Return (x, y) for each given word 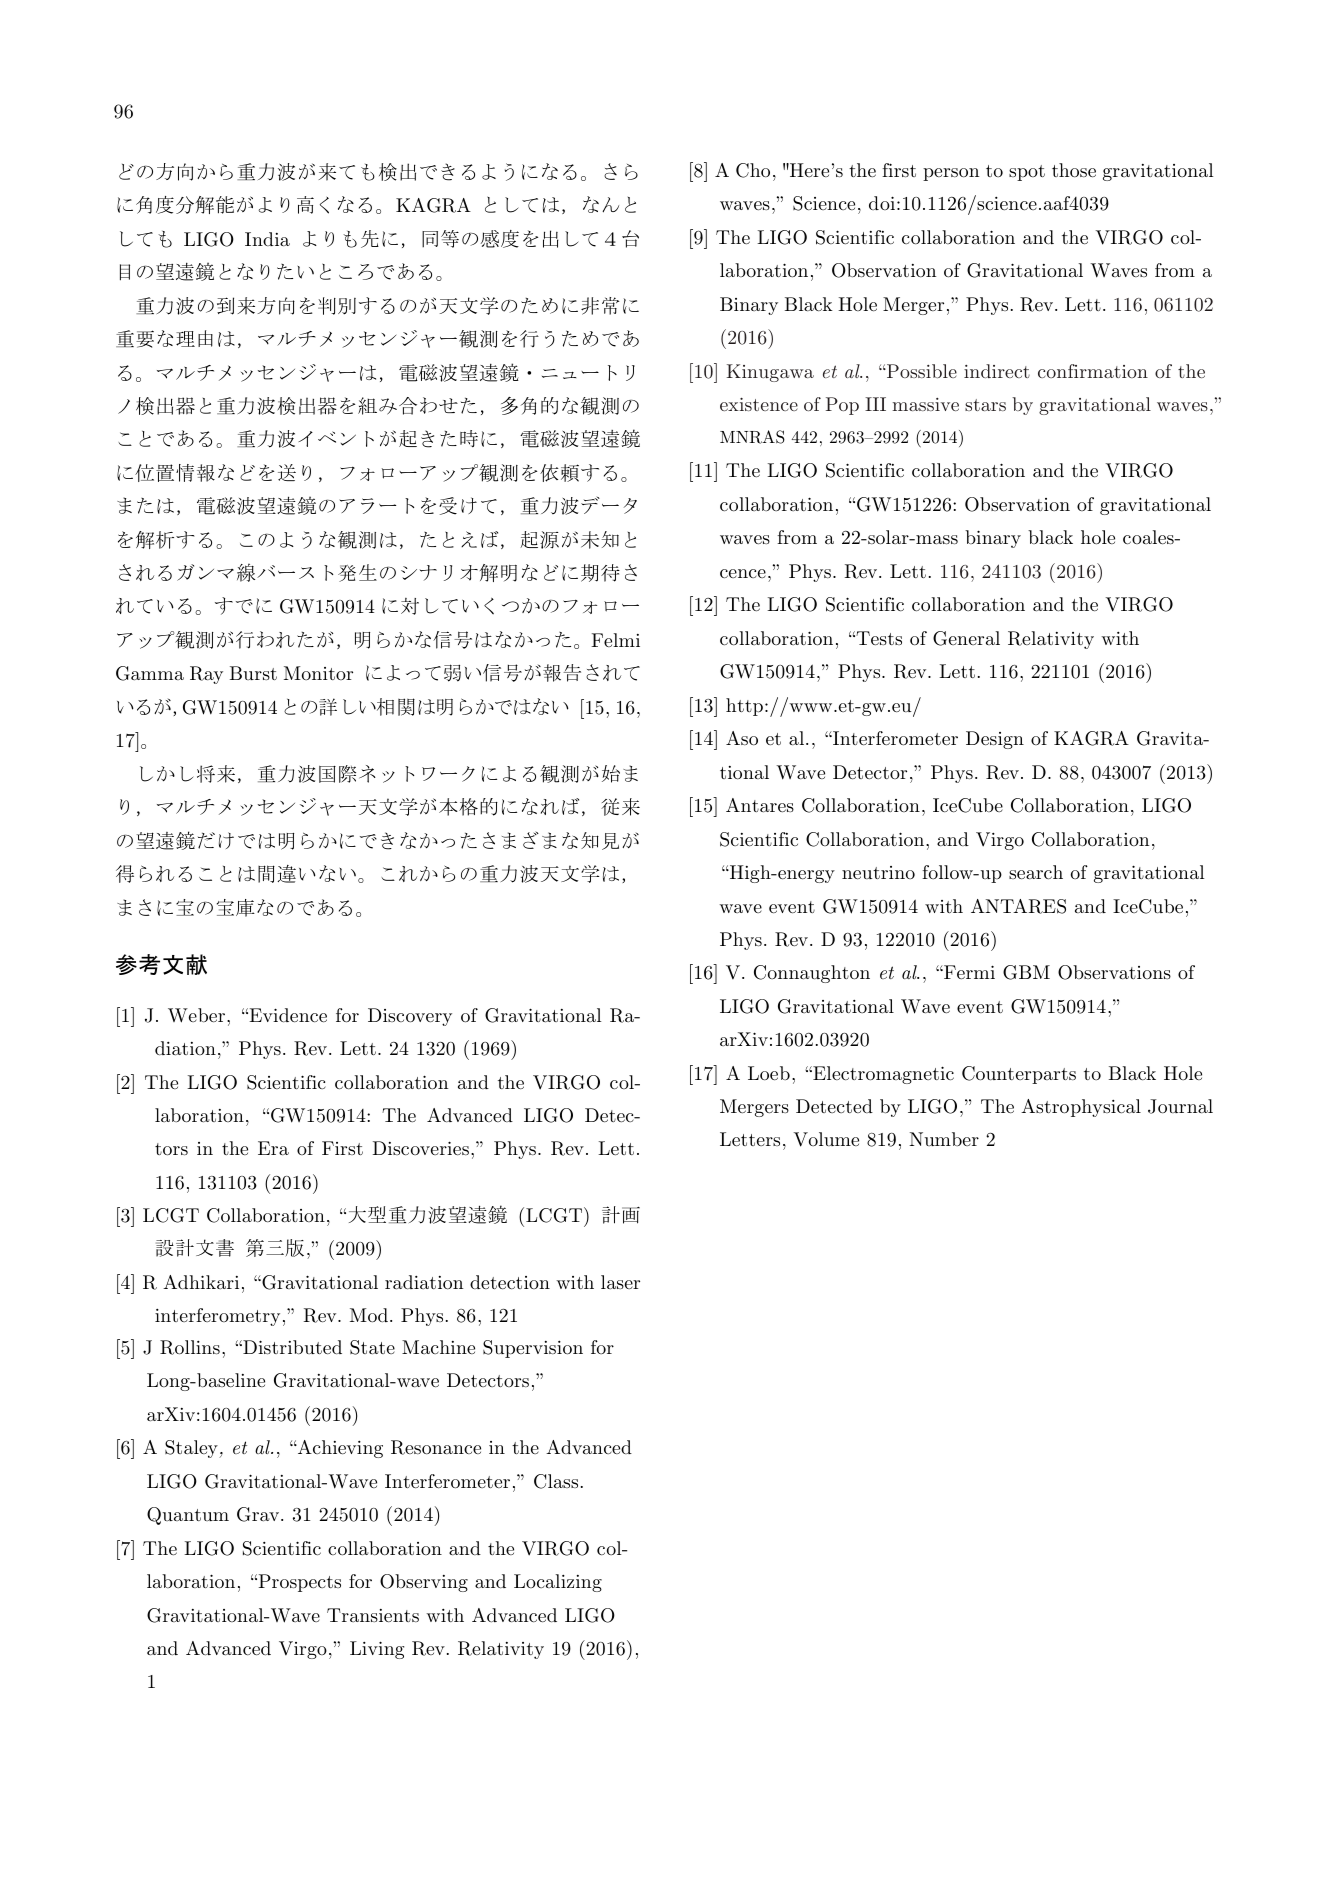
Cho (753, 170)
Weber (196, 1015)
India (267, 239)
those (1074, 170)
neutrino (878, 872)
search (1036, 872)
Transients (373, 1615)
